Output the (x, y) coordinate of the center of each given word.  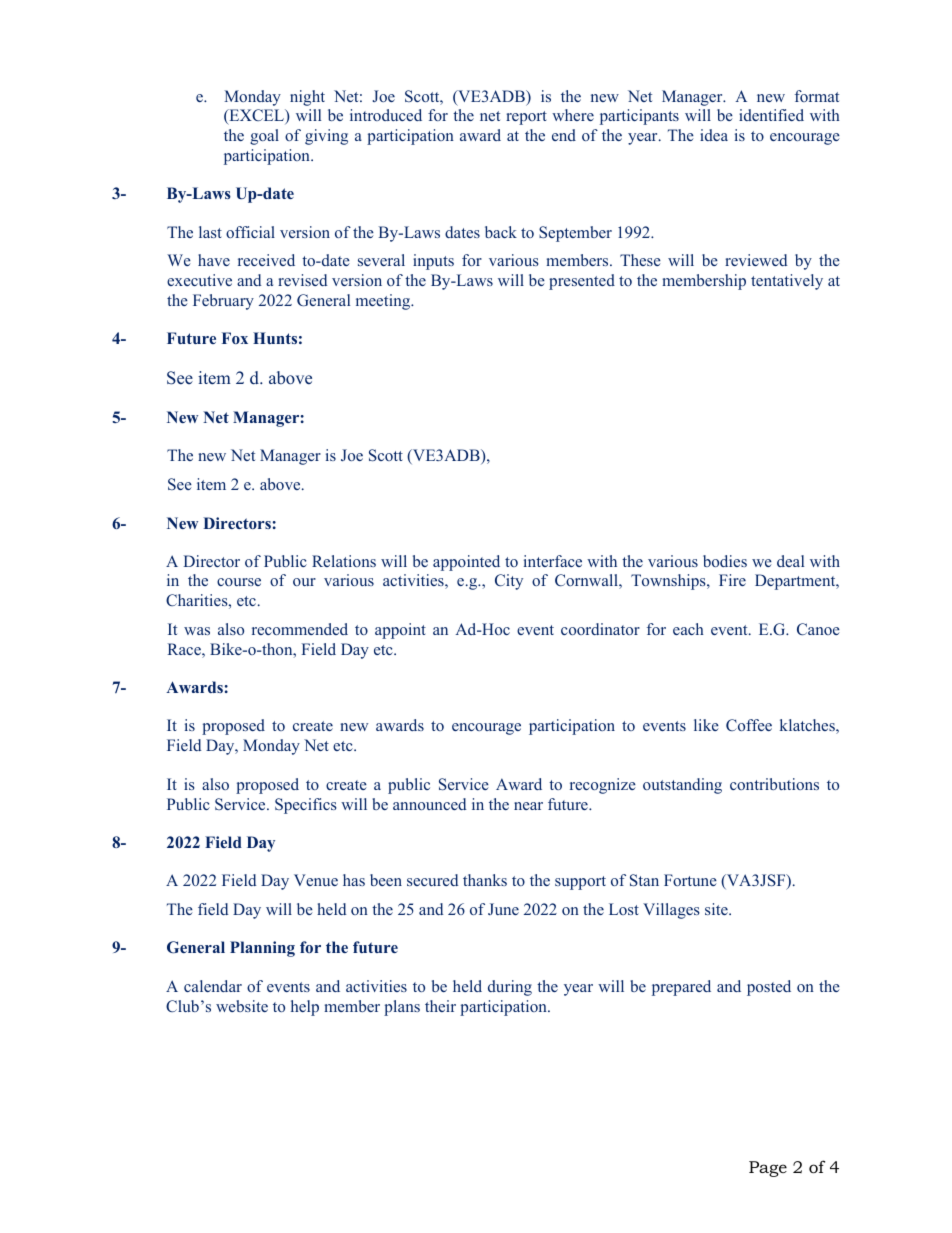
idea (714, 135)
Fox (235, 338)
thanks (485, 880)
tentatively (787, 282)
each (688, 629)
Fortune (690, 880)
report (526, 118)
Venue (316, 880)
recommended (300, 629)
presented (582, 282)
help (305, 1008)
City (509, 582)
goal (264, 137)
